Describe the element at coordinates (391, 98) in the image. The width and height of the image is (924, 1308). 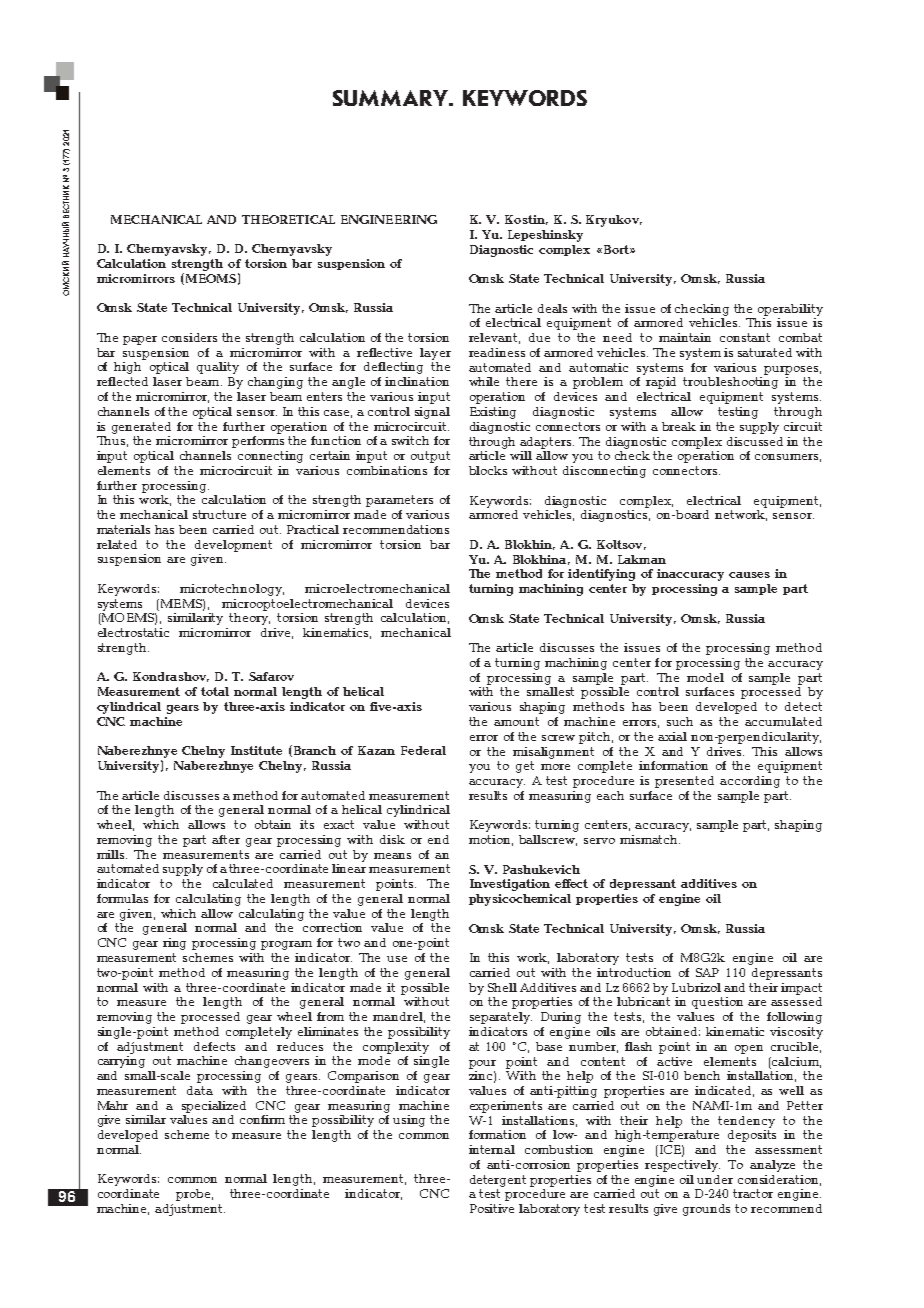
I see `SUMMARY` at that location.
